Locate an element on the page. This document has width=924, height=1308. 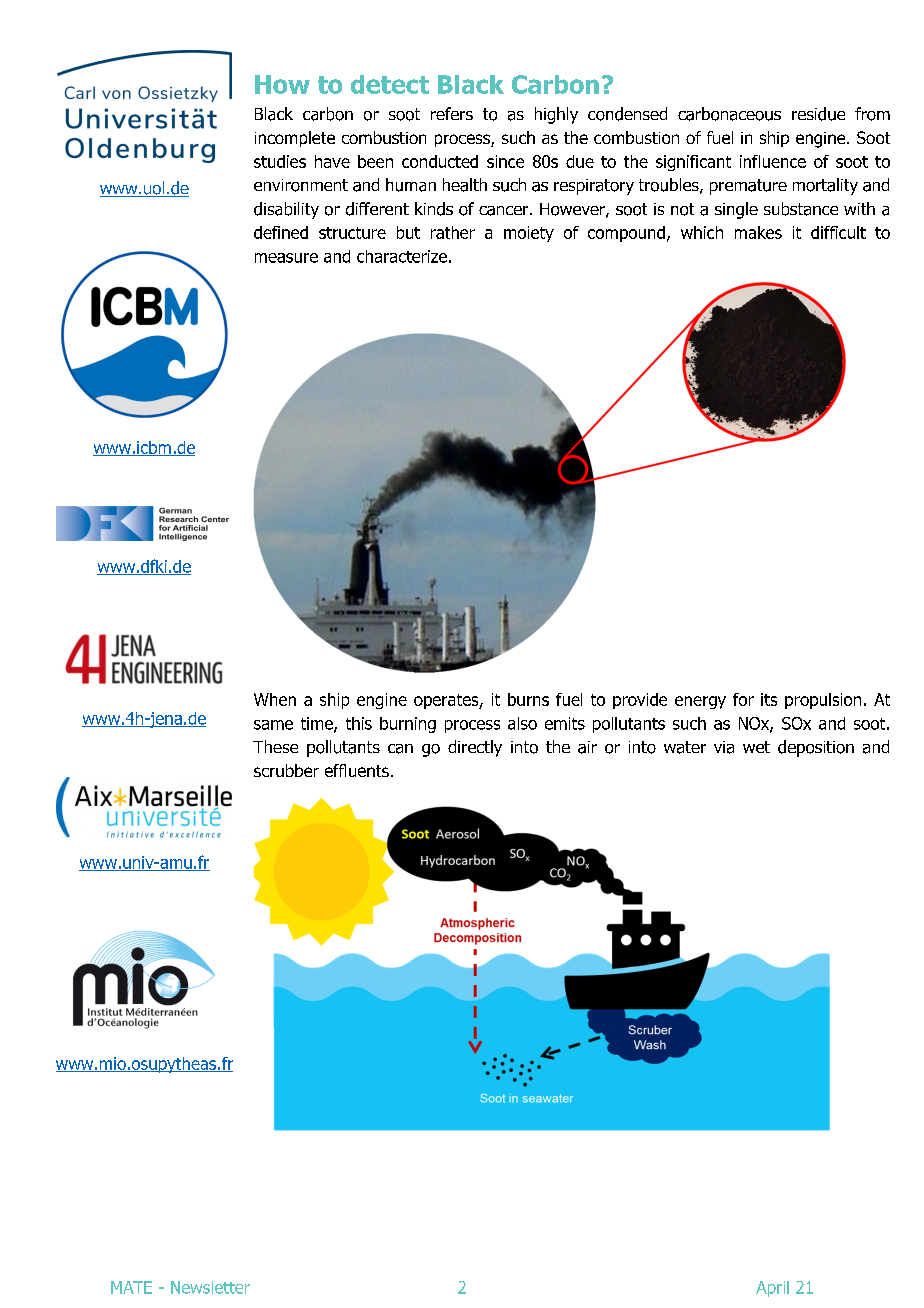
residue is located at coordinates (818, 114).
